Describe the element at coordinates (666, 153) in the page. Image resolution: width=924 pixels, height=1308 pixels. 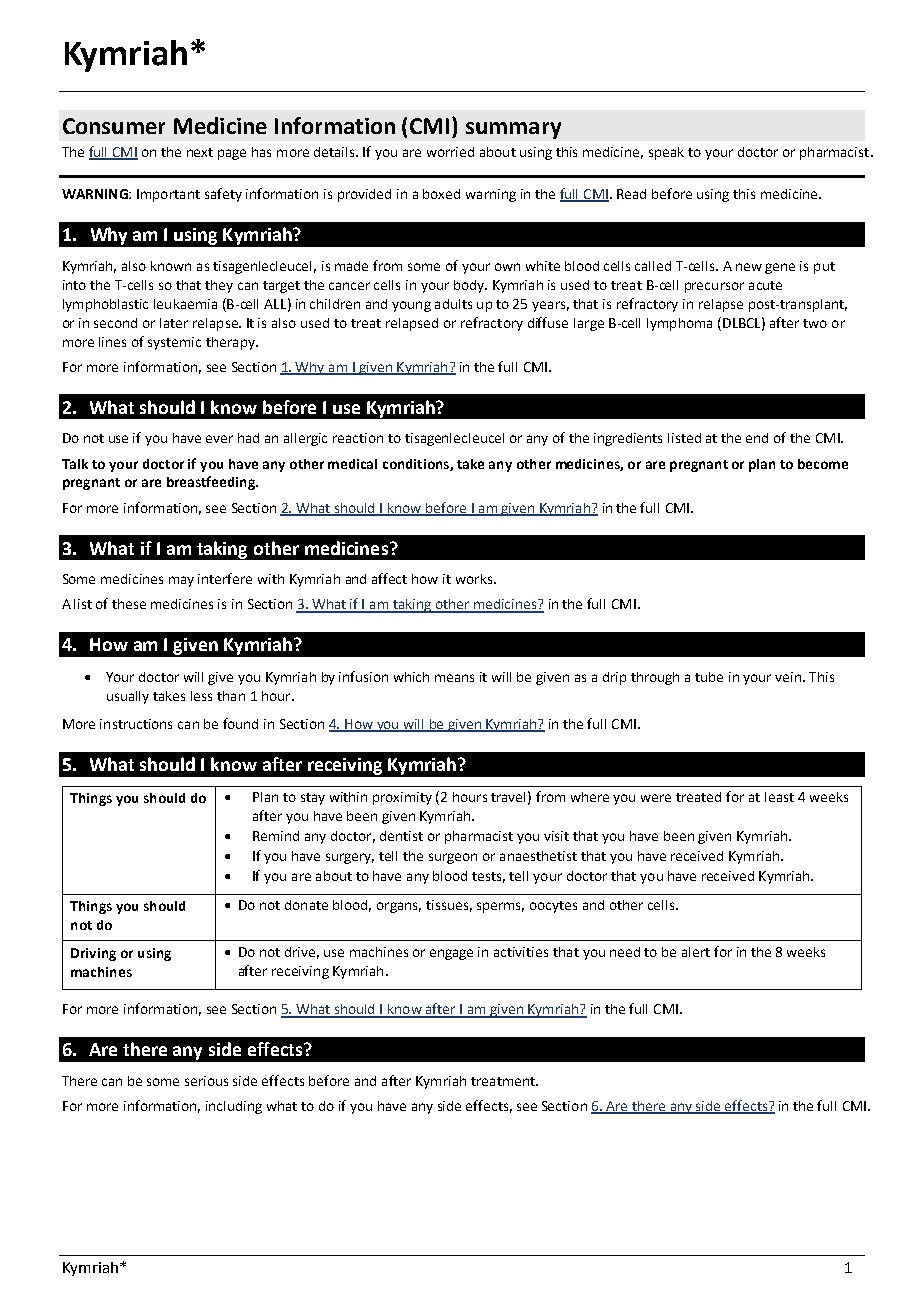
I see `speak` at that location.
